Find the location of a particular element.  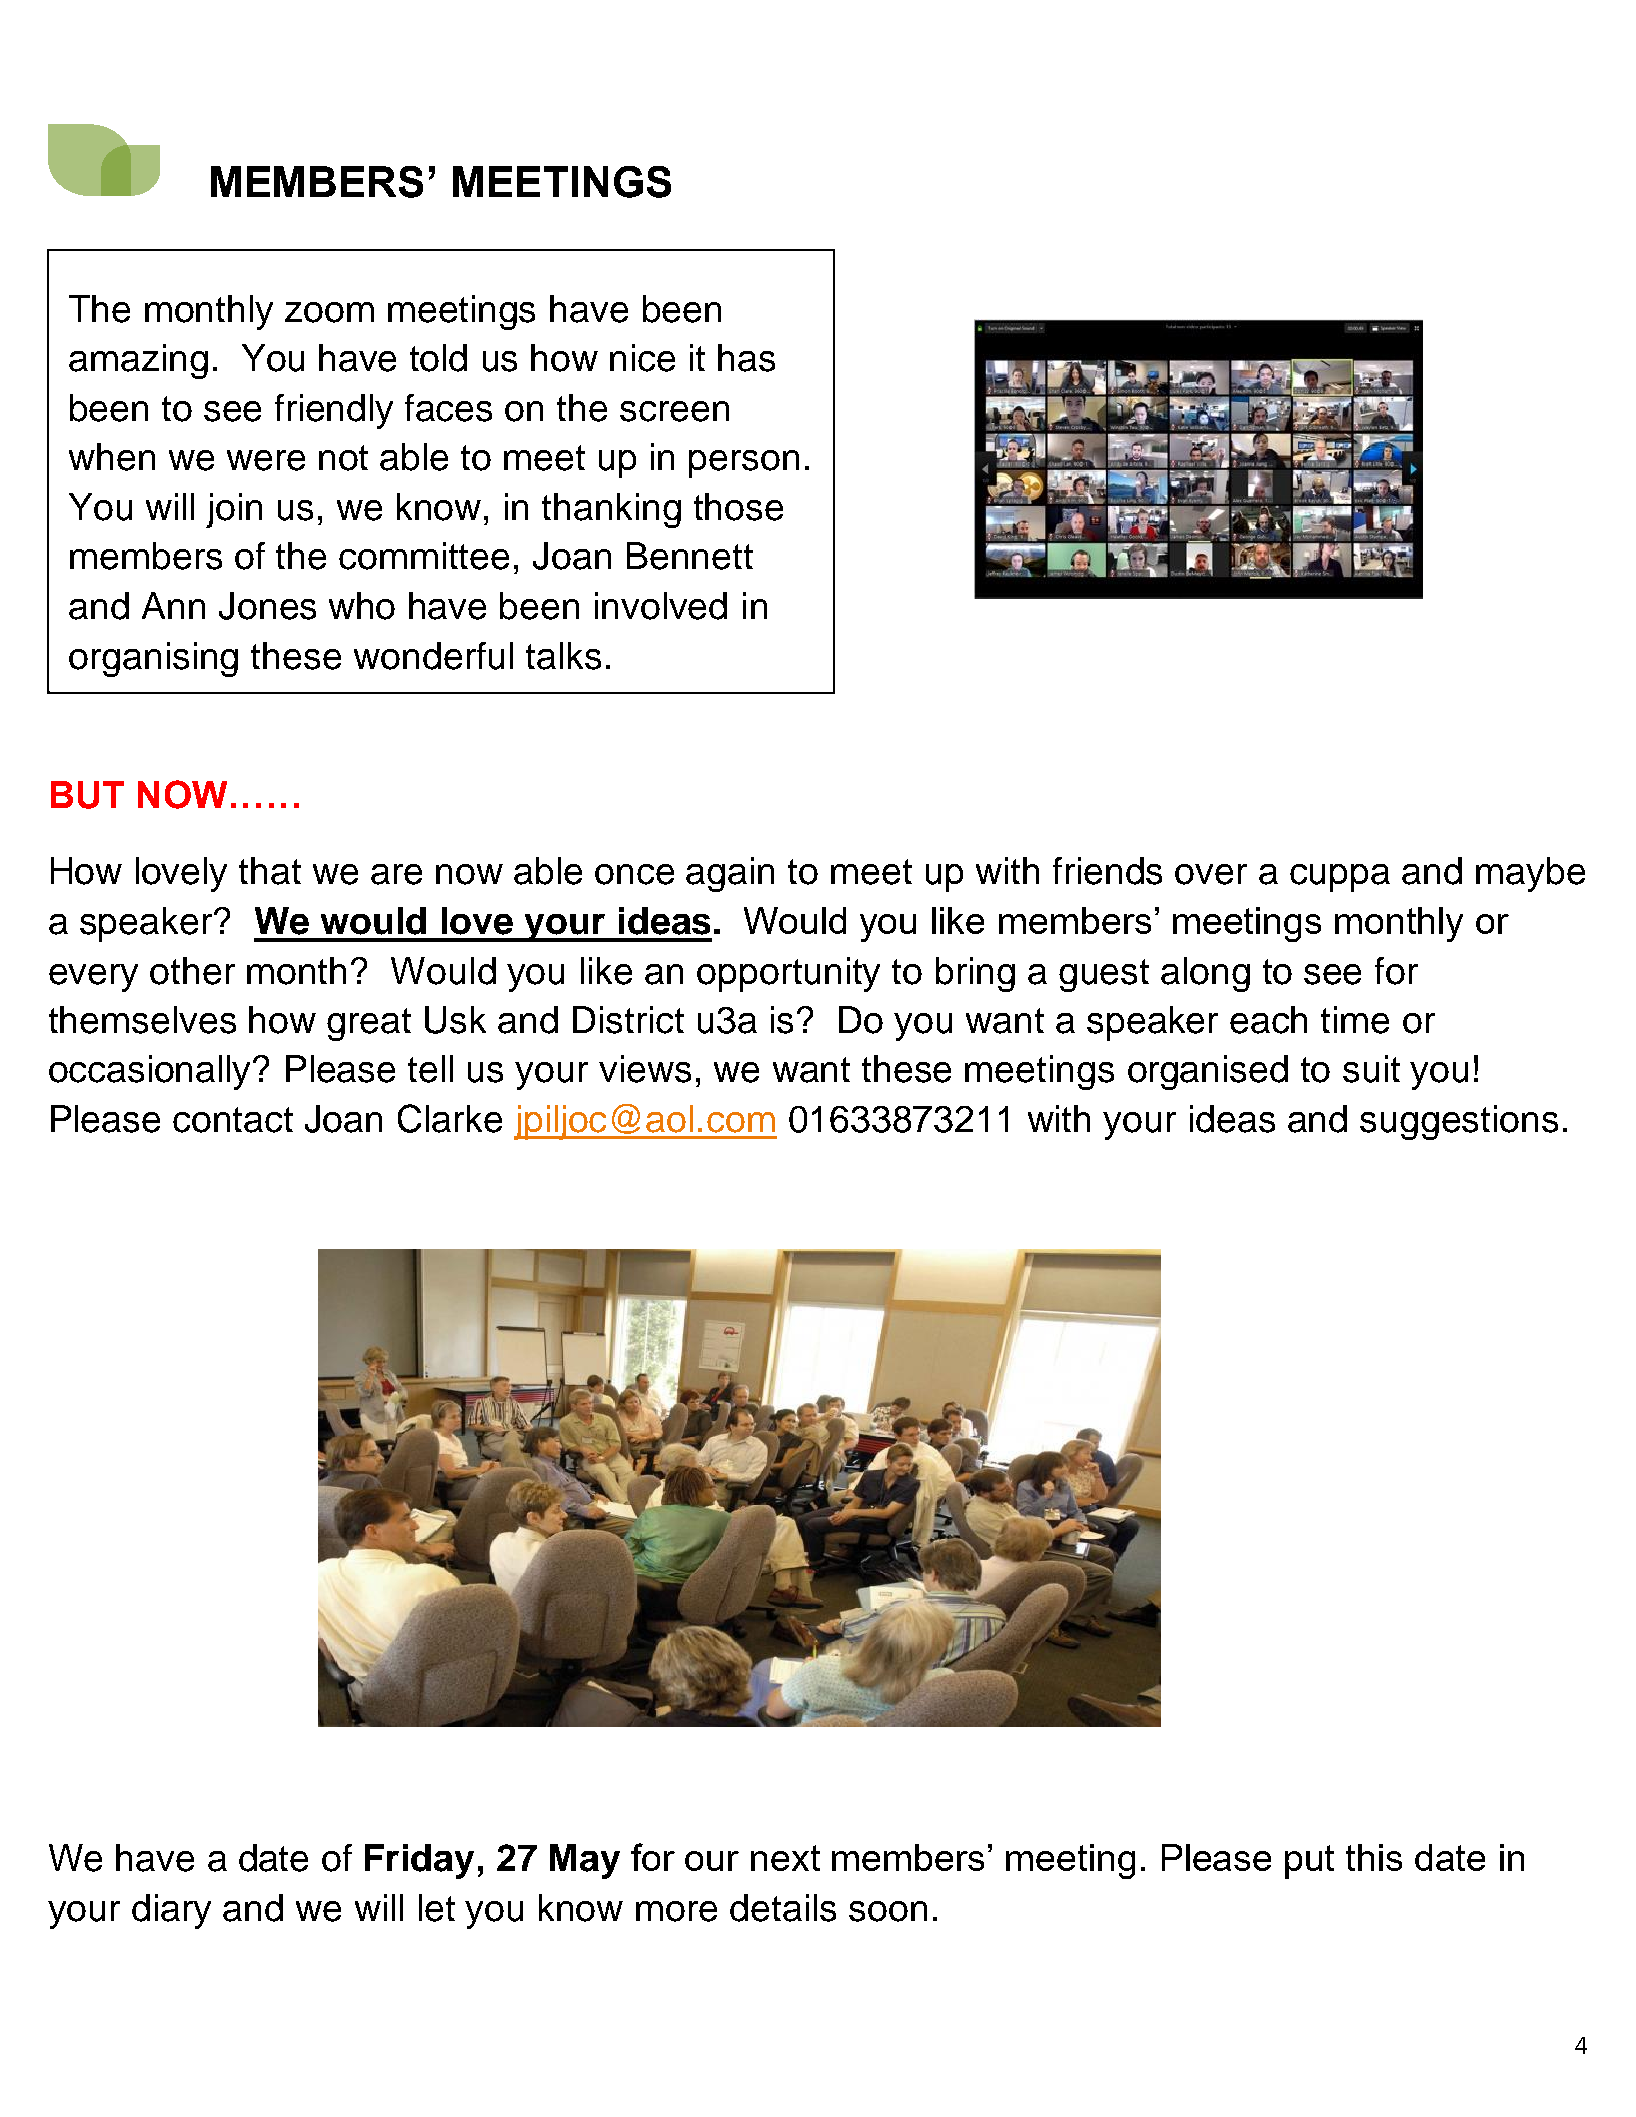

that is located at coordinates (270, 871).
